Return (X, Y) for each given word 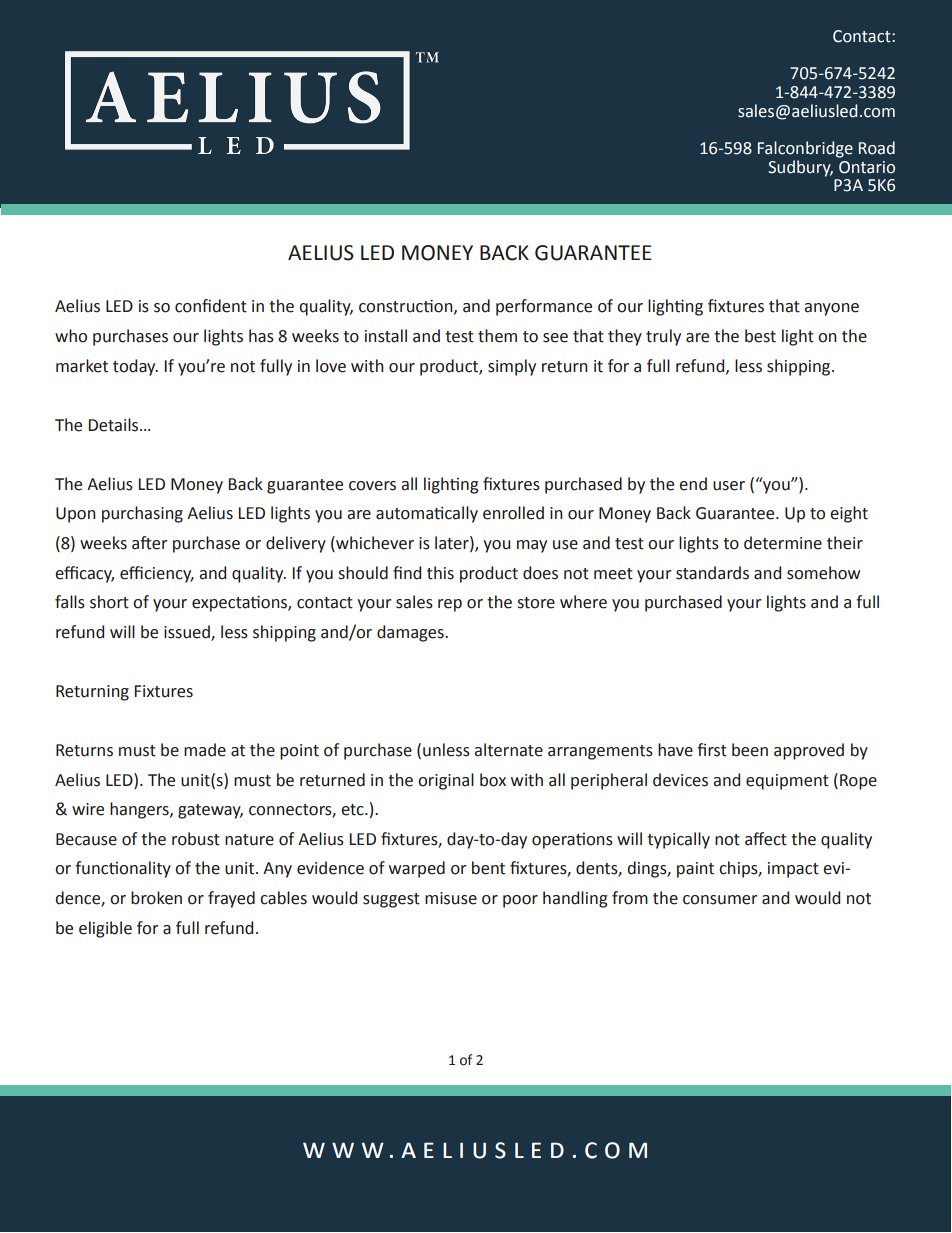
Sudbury (800, 168)
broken (156, 898)
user (729, 486)
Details (115, 425)
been (750, 750)
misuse (451, 898)
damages (411, 633)
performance (544, 307)
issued (188, 632)
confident (211, 306)
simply (512, 367)
